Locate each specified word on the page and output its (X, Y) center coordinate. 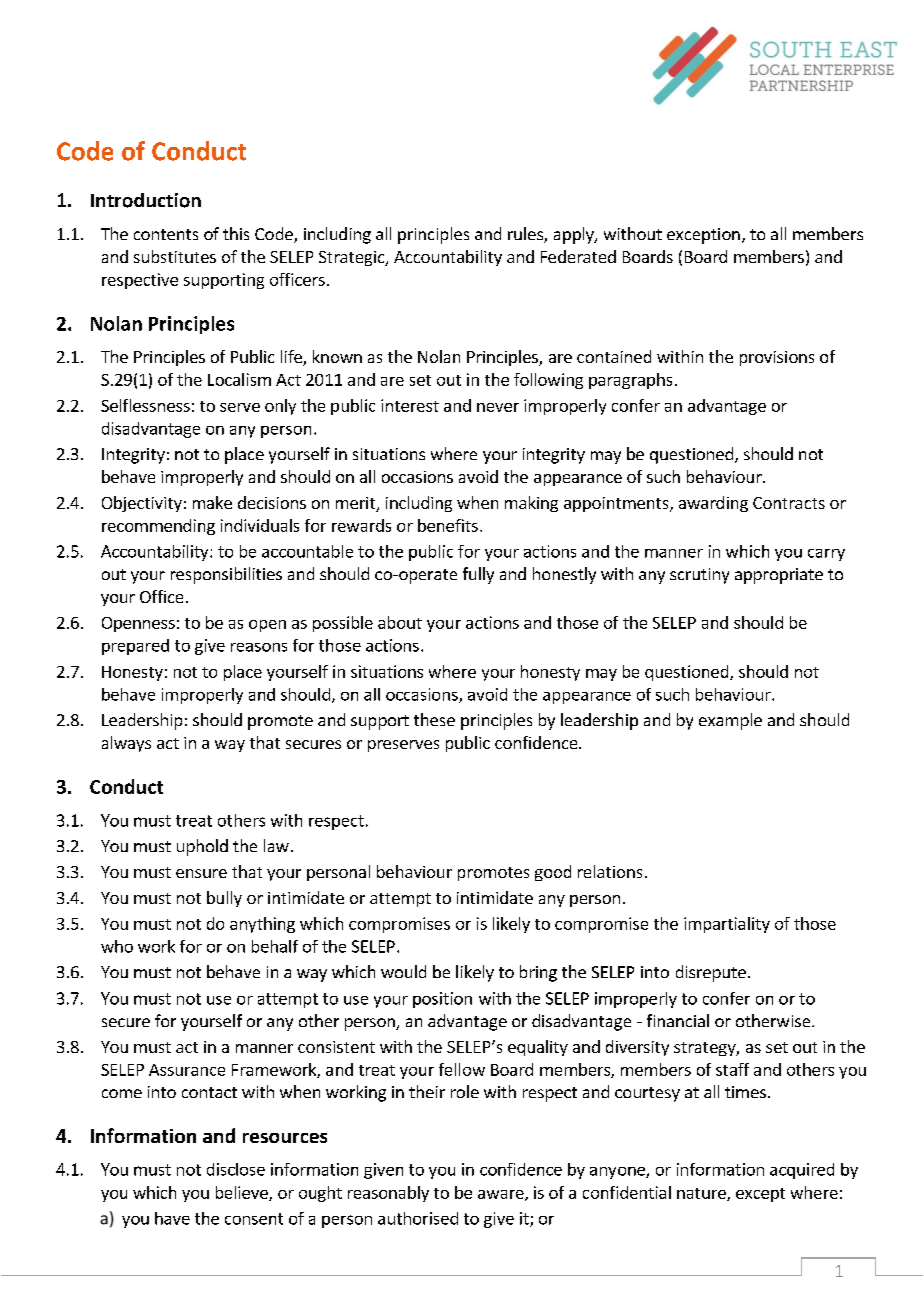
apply (575, 235)
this (236, 233)
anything (262, 925)
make (212, 502)
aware (502, 1195)
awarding (713, 504)
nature (702, 1194)
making (531, 504)
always (126, 744)
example (730, 721)
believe (243, 1193)
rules (526, 235)
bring (538, 973)
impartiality (727, 925)
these (434, 719)
